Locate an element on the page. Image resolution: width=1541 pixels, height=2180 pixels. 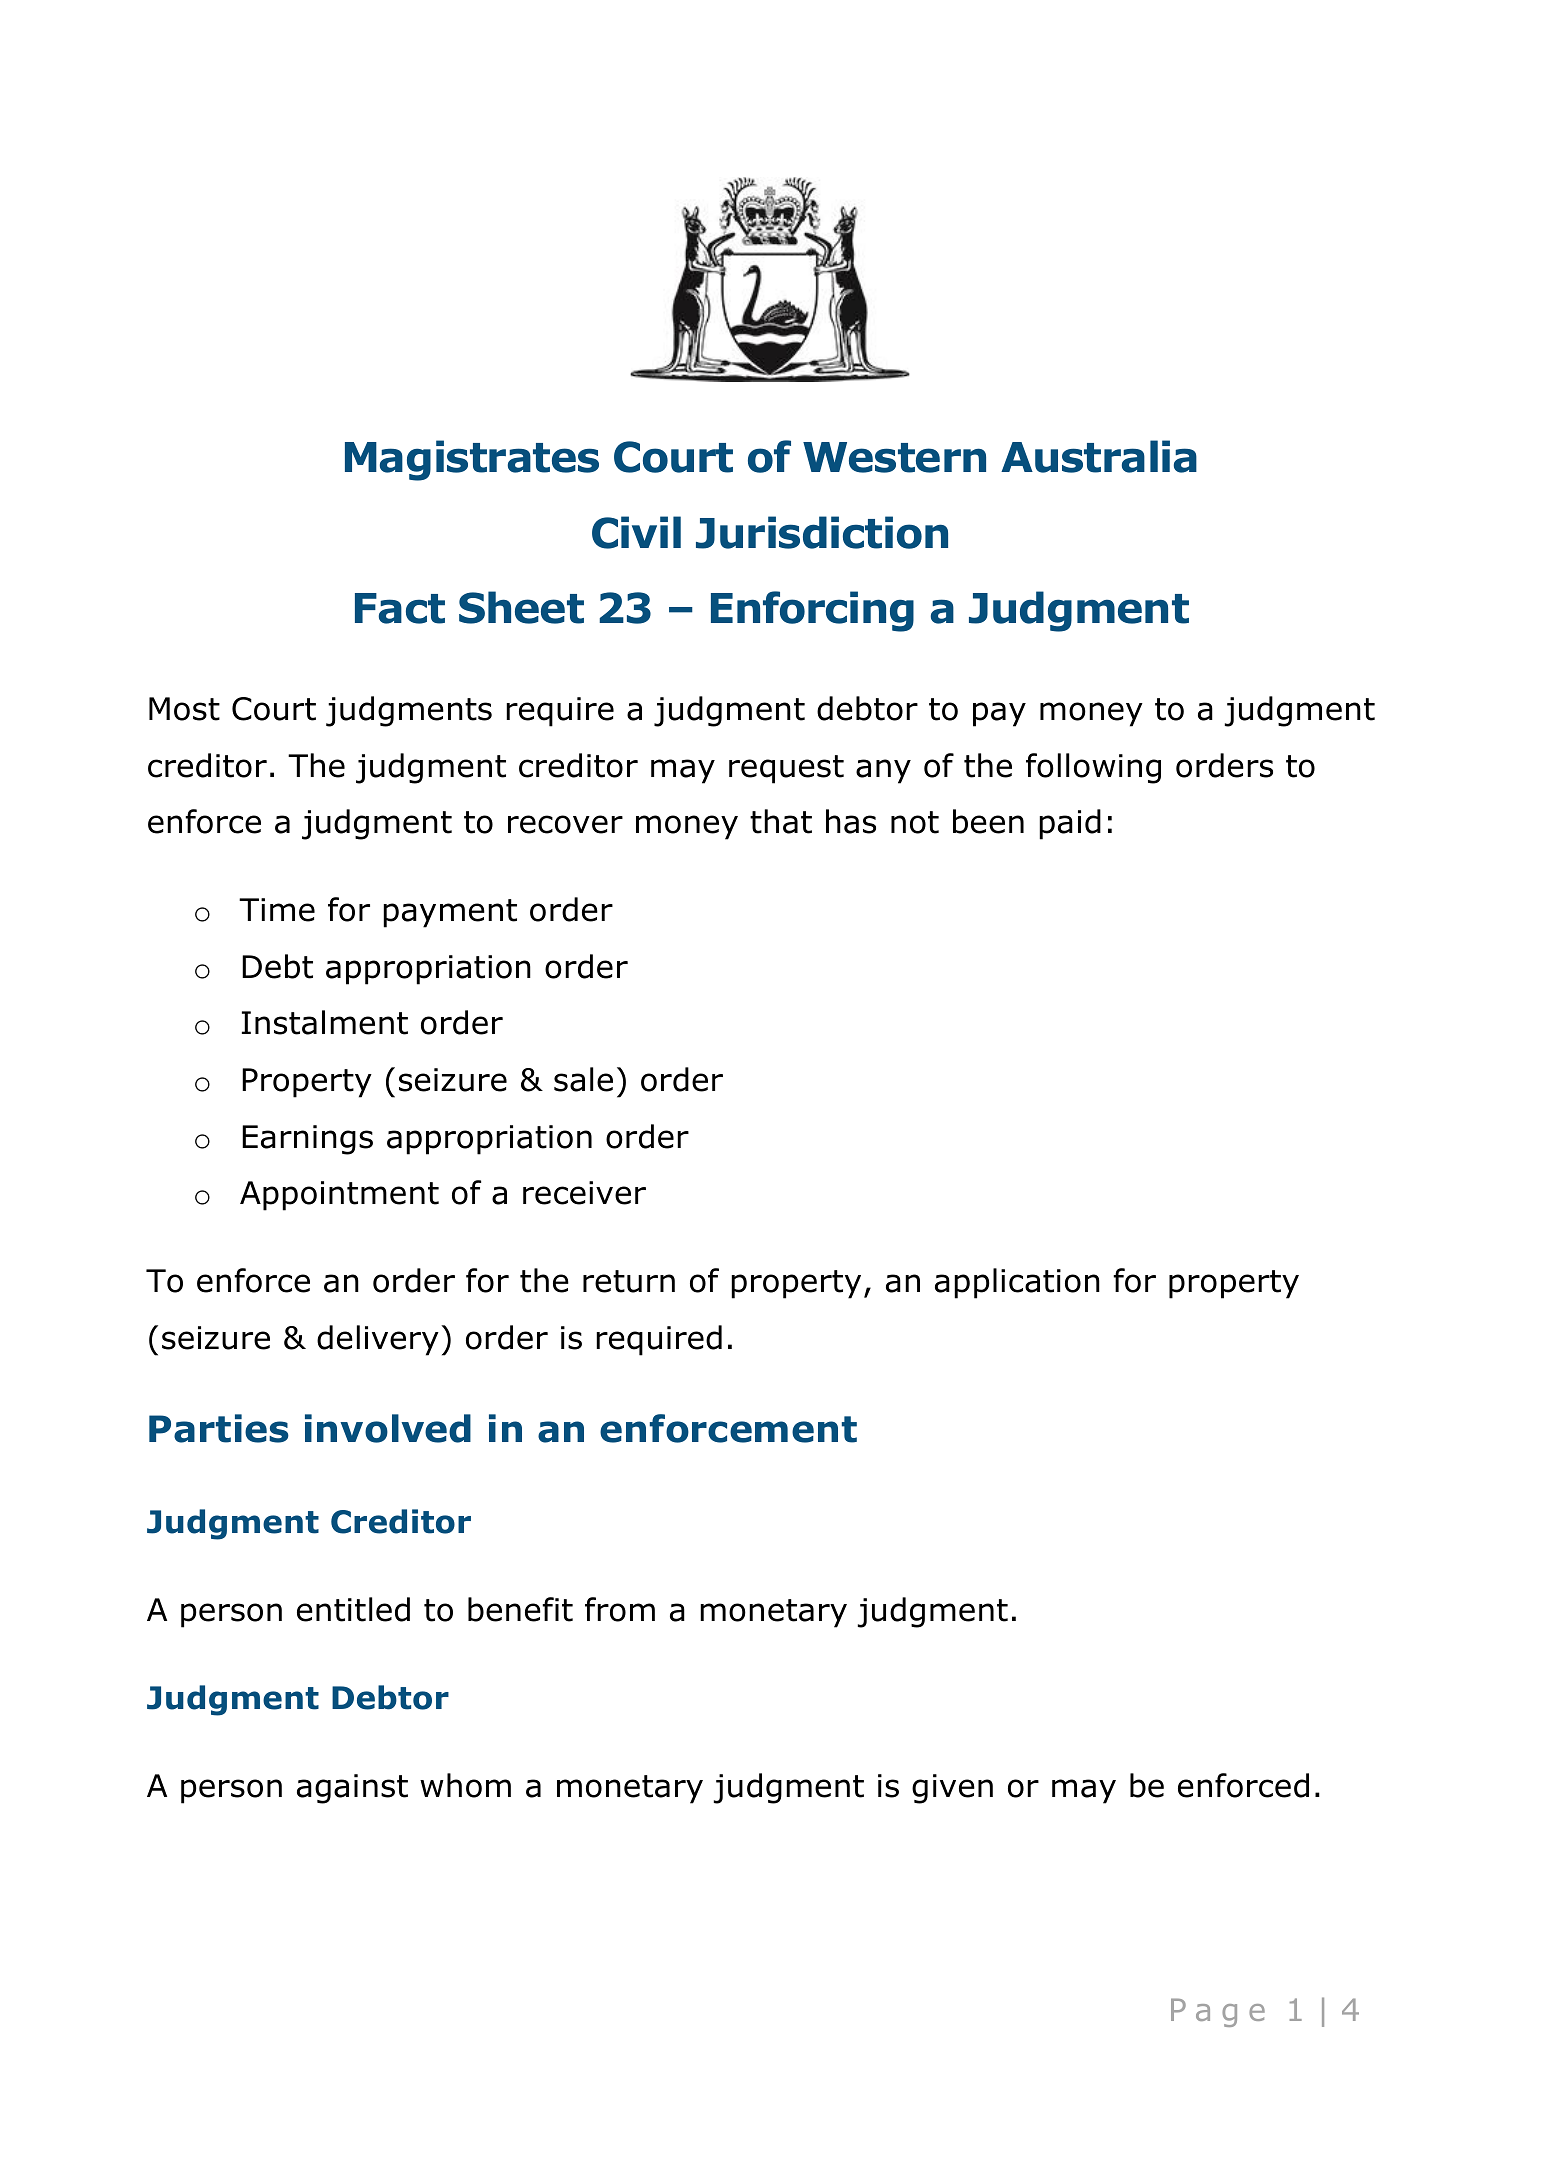
Magistrates is located at coordinates (472, 460).
